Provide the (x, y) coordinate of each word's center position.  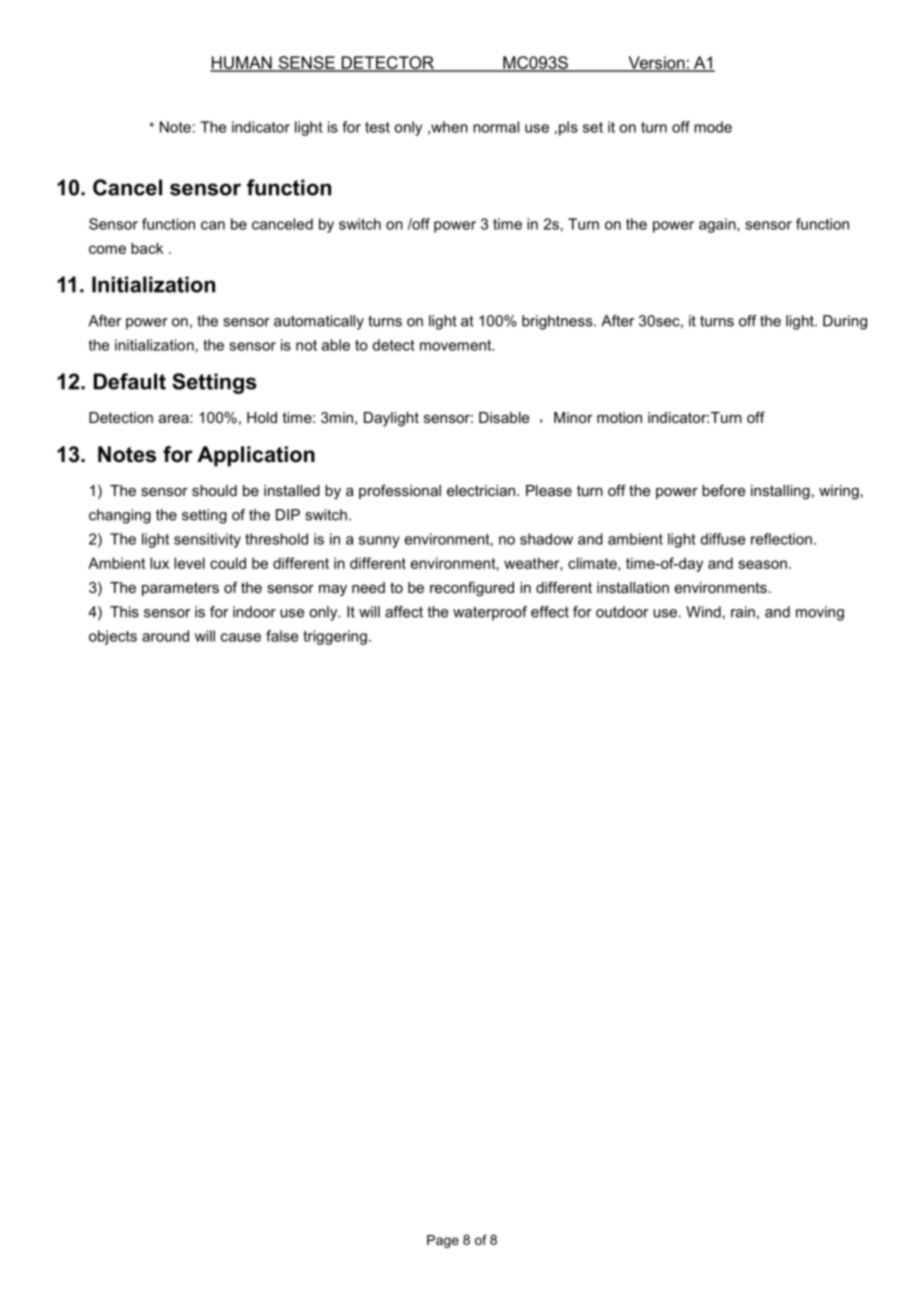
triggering (335, 637)
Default (130, 381)
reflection (781, 539)
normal (496, 127)
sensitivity (207, 540)
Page (443, 1241)
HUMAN (242, 64)
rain (743, 612)
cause (241, 637)
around (165, 636)
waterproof (490, 613)
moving (820, 613)
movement (457, 345)
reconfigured (472, 589)
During (845, 322)
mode (713, 127)
